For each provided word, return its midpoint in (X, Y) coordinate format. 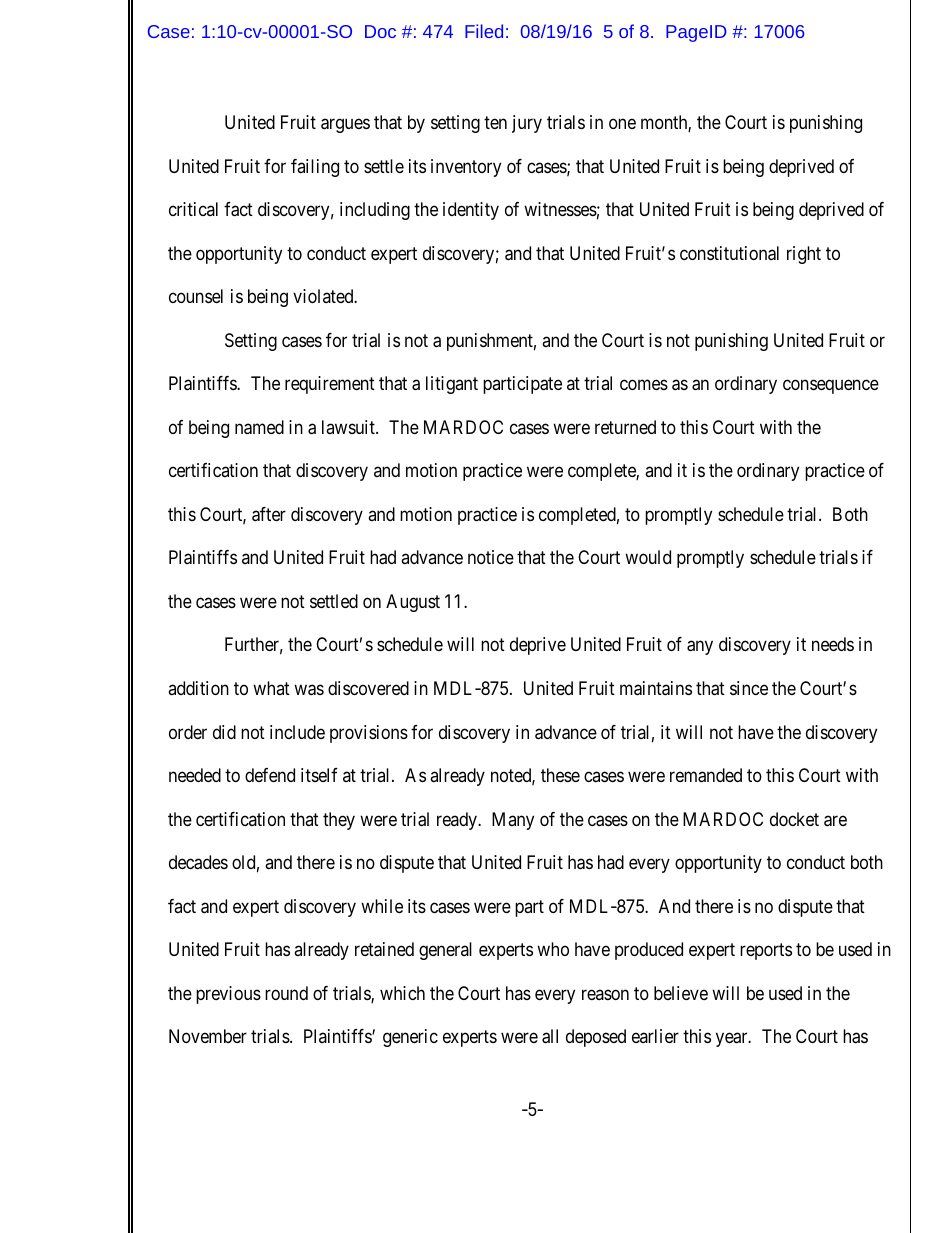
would (648, 557)
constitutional (729, 253)
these (560, 775)
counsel (196, 296)
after (269, 514)
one (622, 124)
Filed (484, 31)
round (286, 993)
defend (270, 775)
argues (345, 126)
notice (491, 557)
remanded (706, 775)
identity (471, 211)
